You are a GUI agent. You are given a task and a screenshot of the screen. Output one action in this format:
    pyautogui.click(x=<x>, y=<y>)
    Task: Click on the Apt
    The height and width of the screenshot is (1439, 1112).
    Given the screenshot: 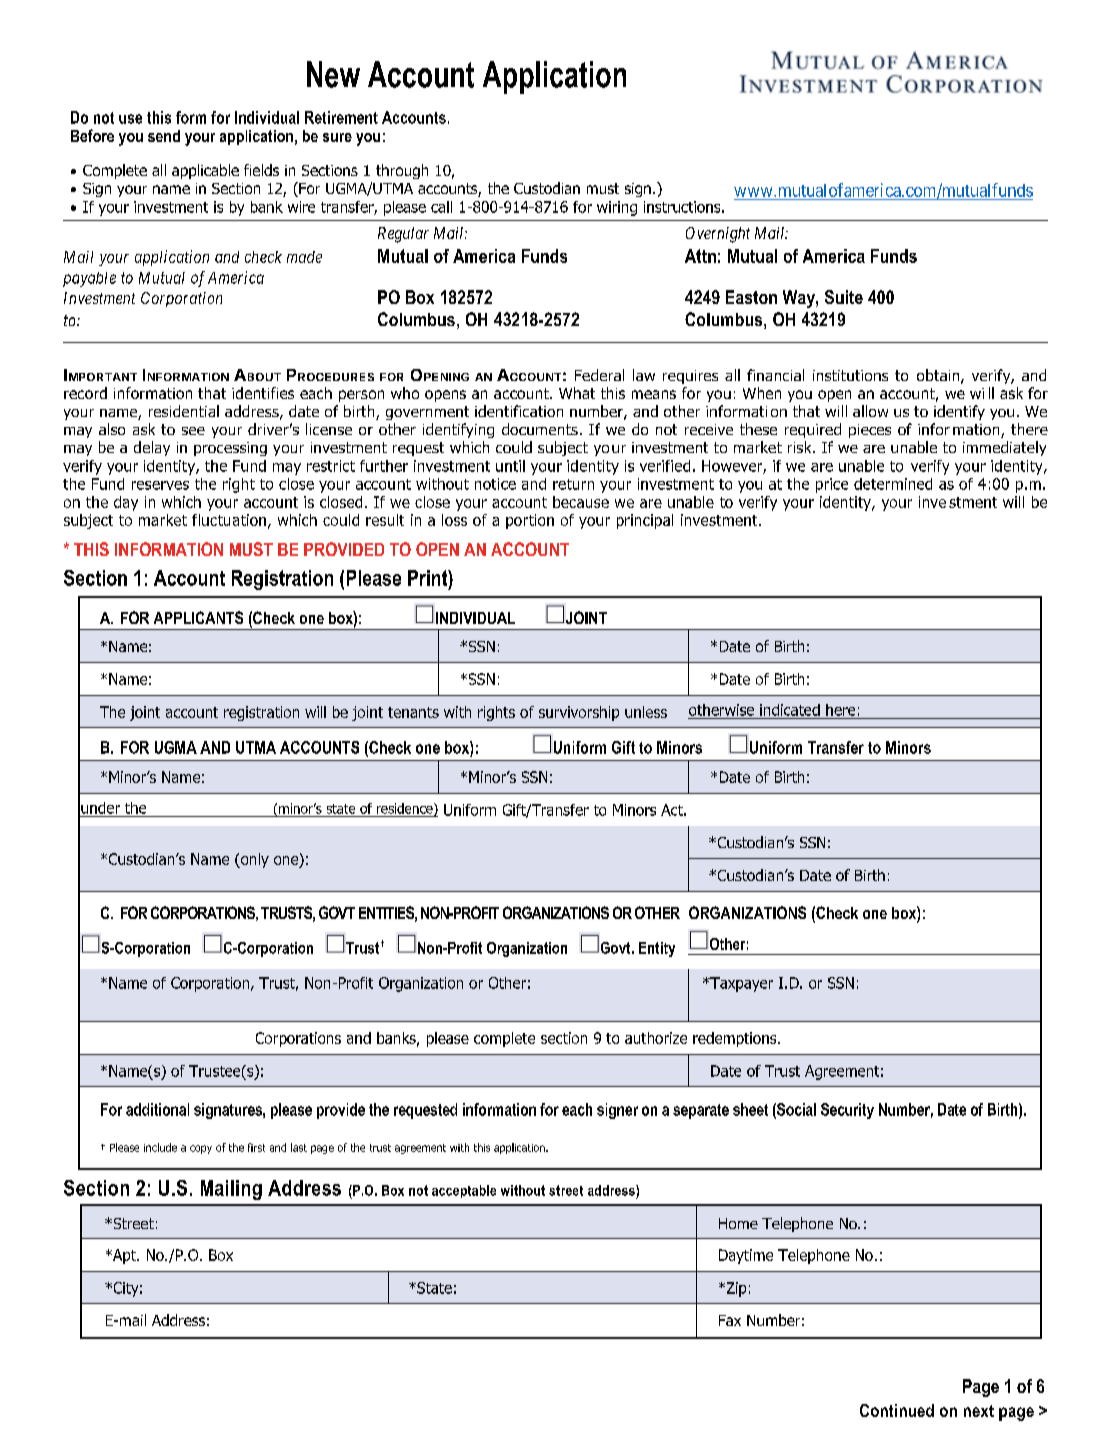 What is the action you would take?
    pyautogui.click(x=124, y=1256)
